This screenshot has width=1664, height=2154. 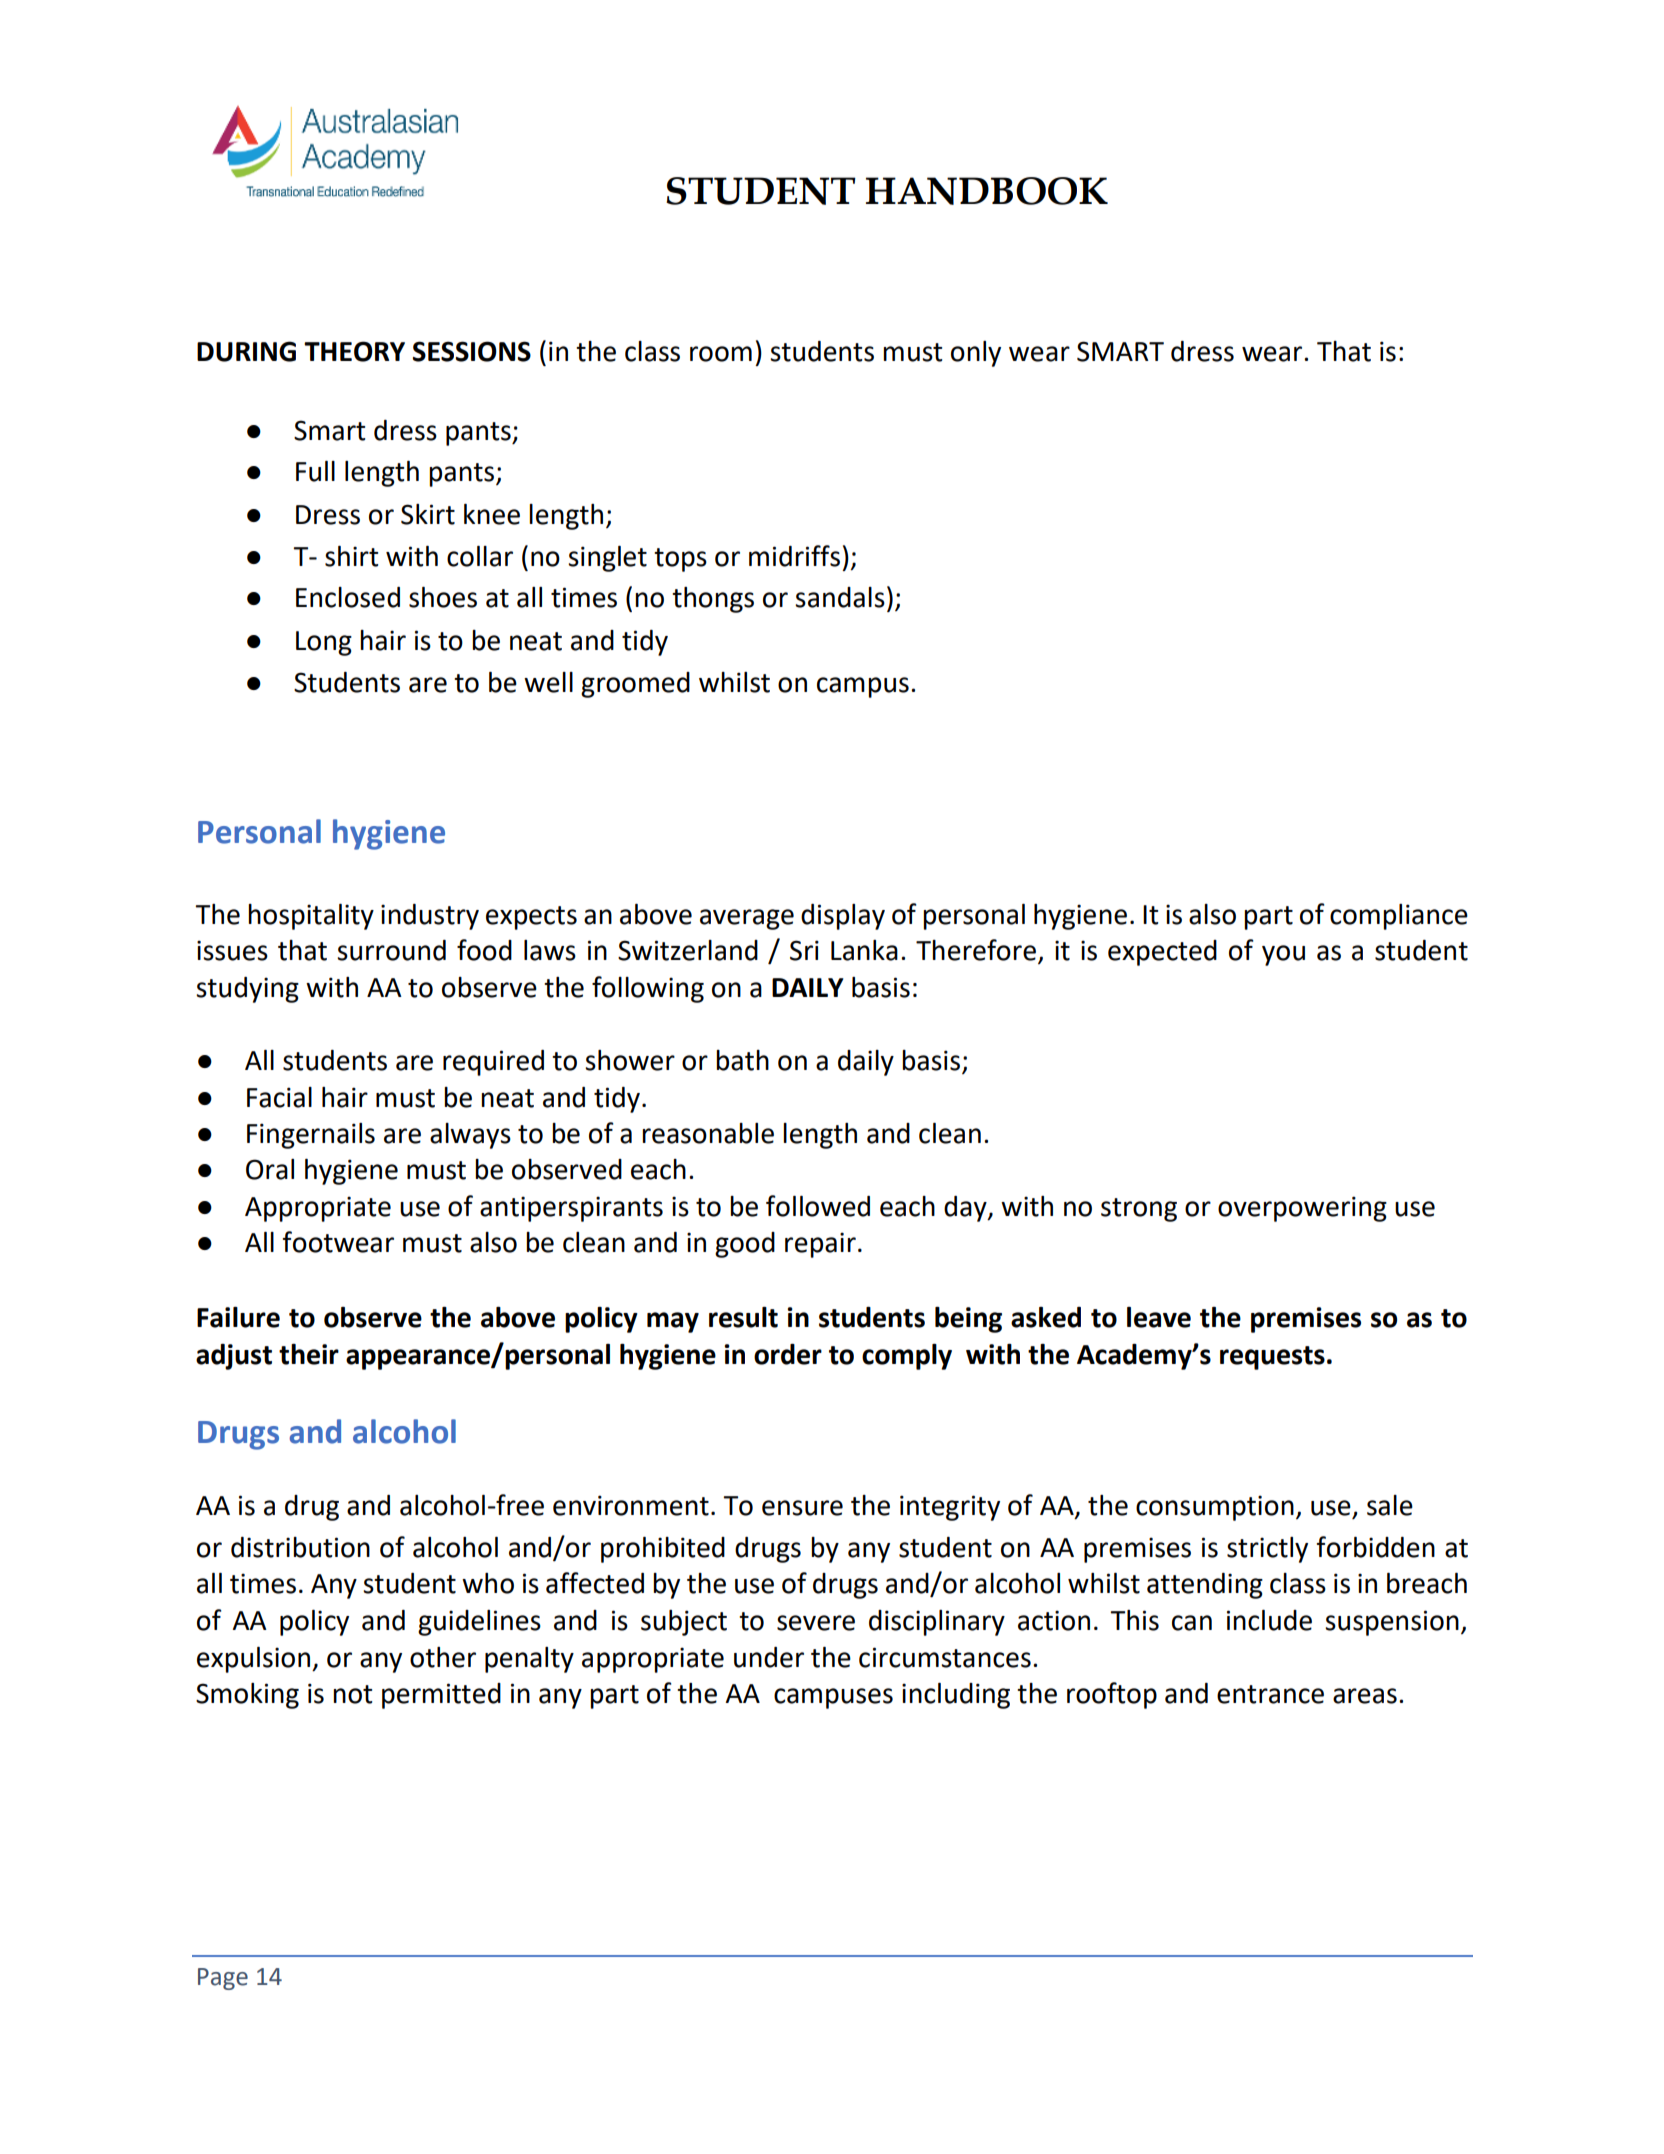 I want to click on their, so click(x=309, y=1354).
